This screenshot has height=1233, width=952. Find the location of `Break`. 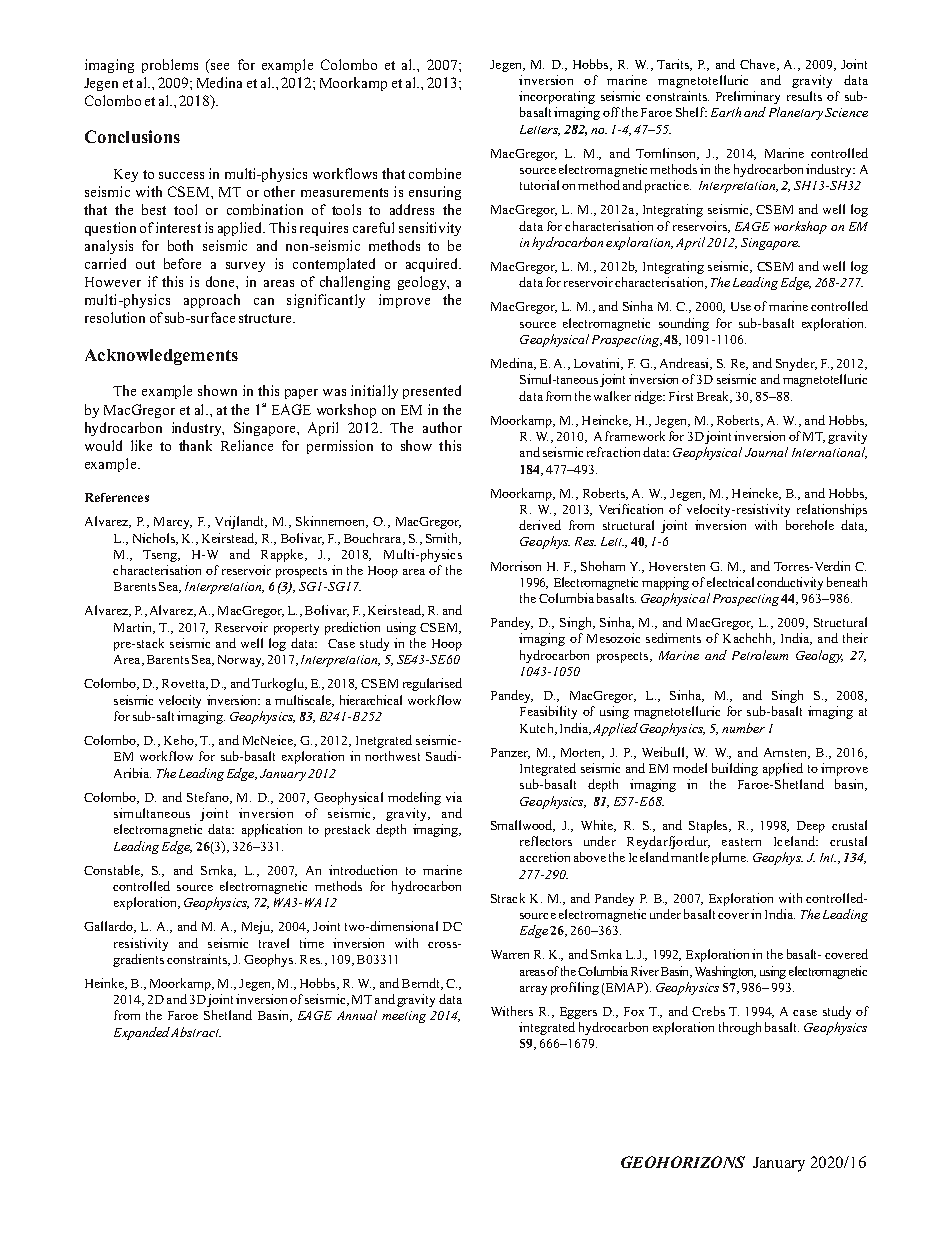

Break is located at coordinates (714, 397).
